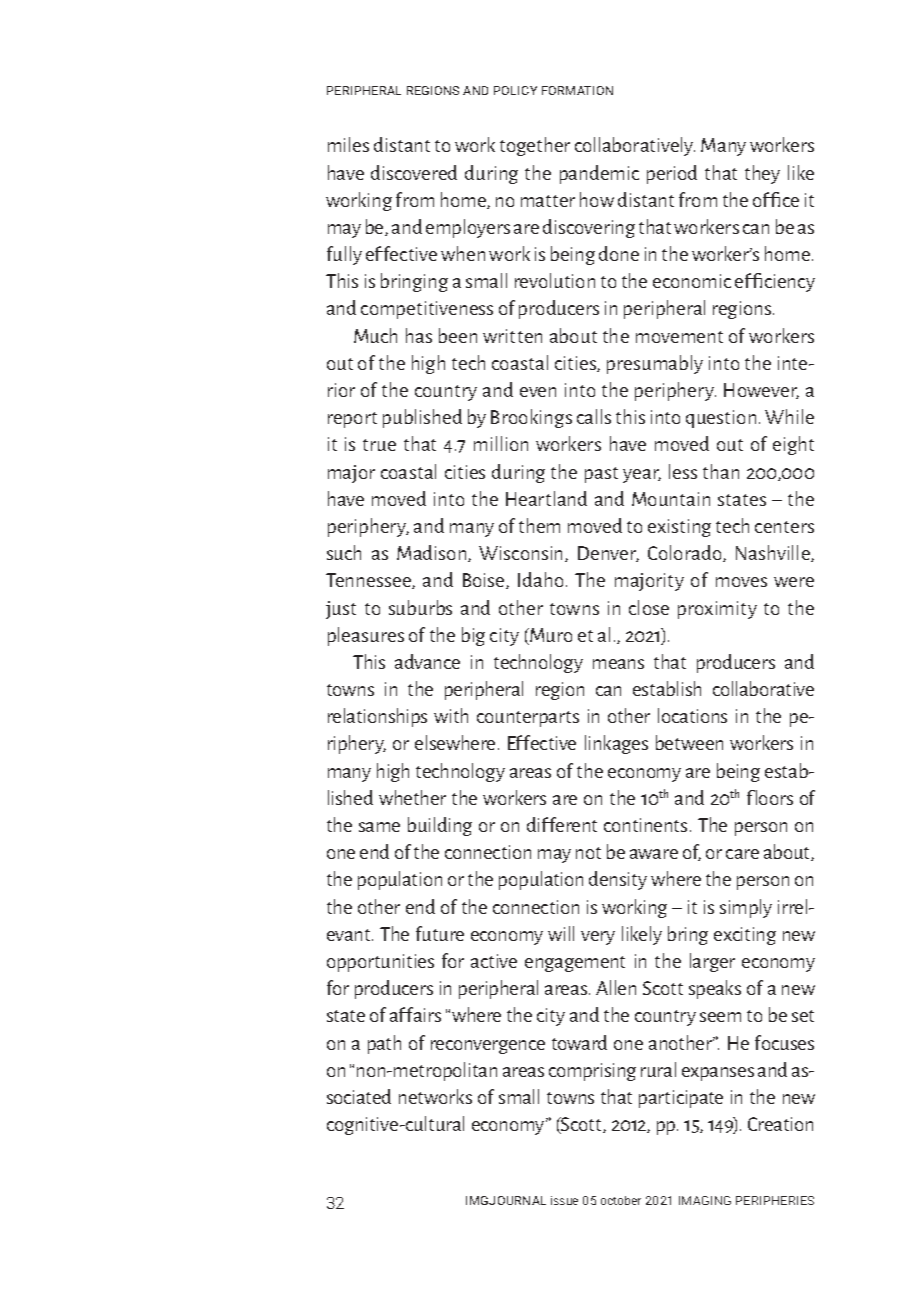  What do you see at coordinates (575, 964) in the image?
I see `engagement` at bounding box center [575, 964].
